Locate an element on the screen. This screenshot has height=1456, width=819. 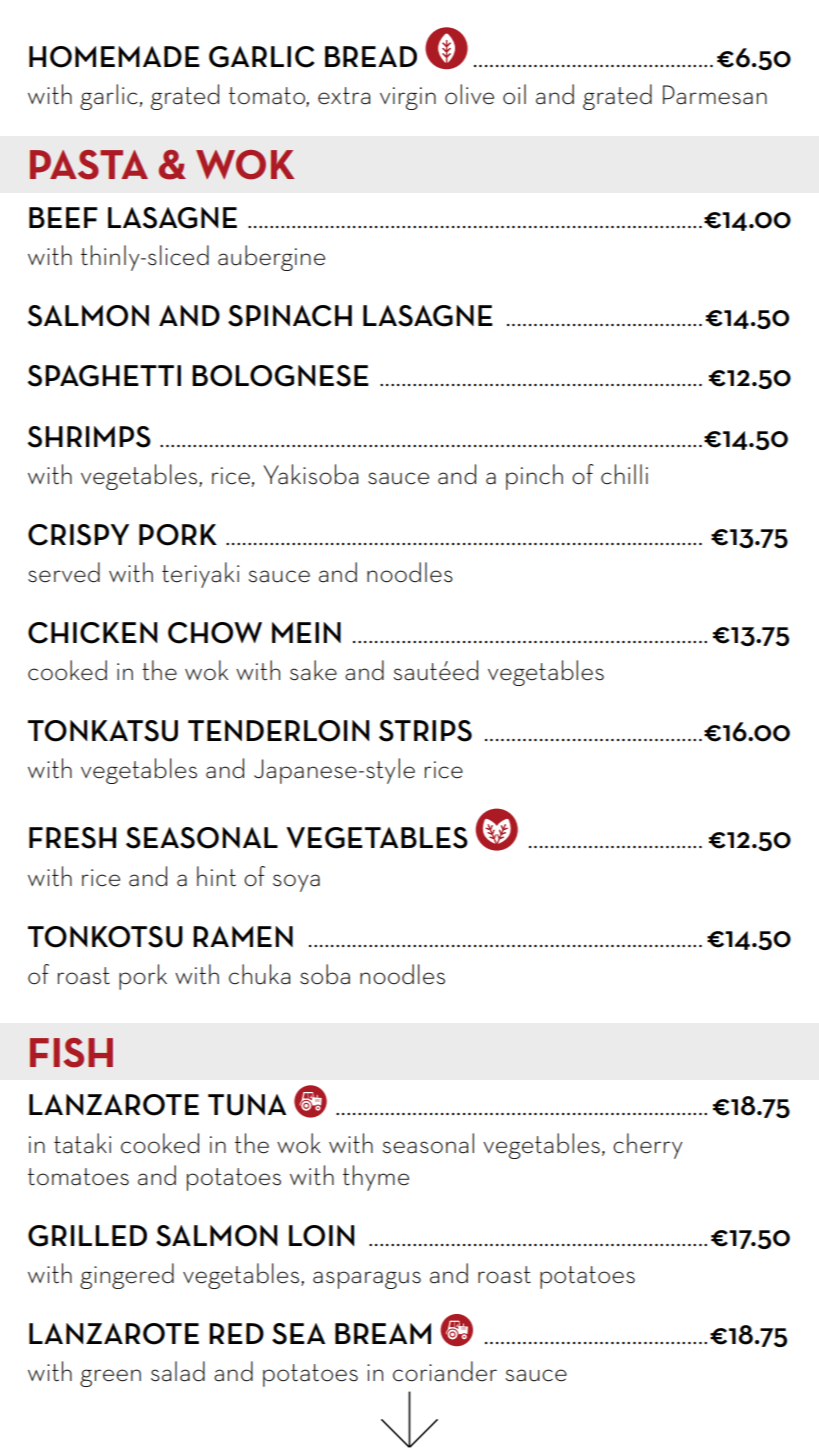
salad is located at coordinates (178, 1371).
